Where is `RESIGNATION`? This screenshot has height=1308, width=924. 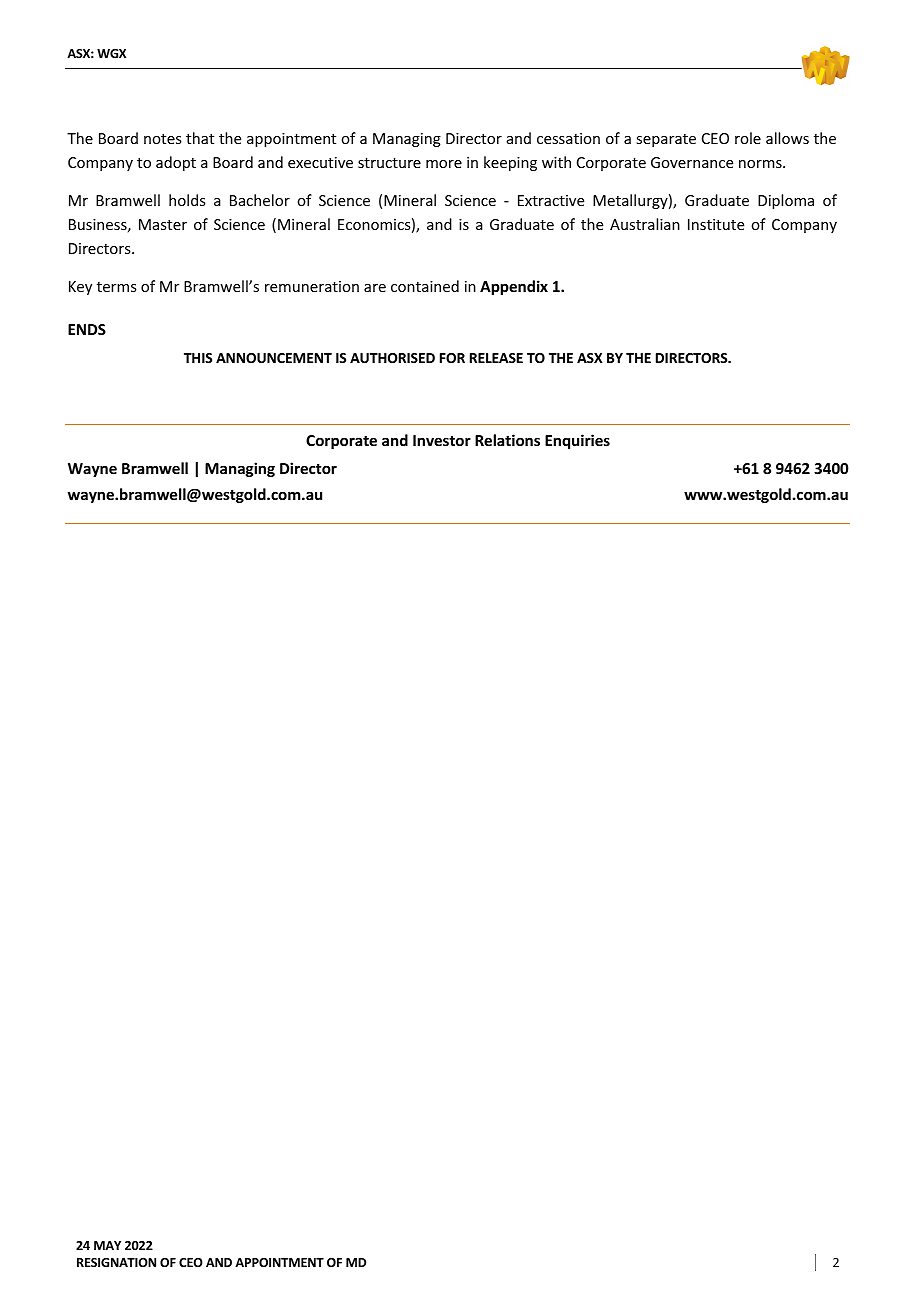
RESIGNATION is located at coordinates (116, 1262).
